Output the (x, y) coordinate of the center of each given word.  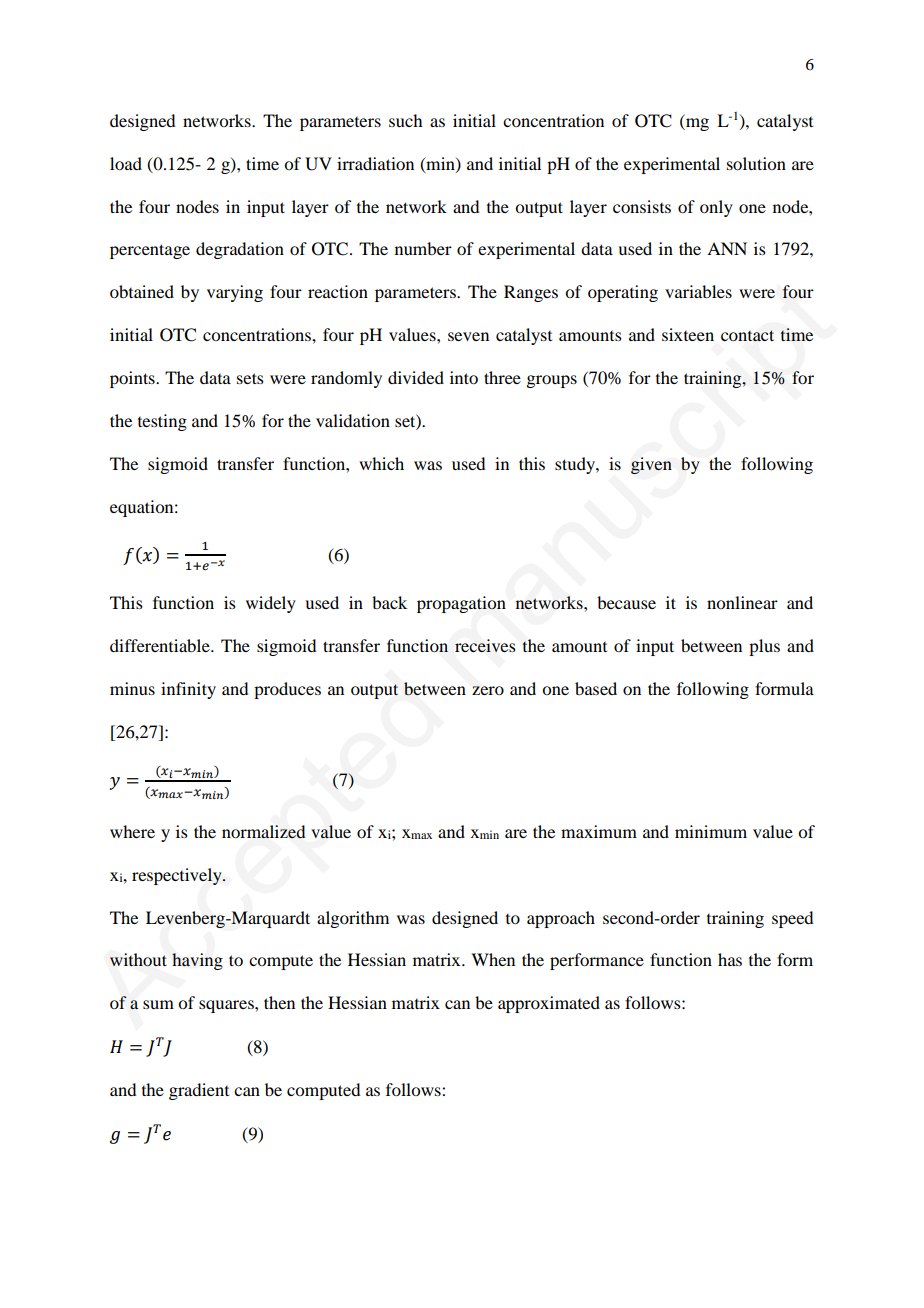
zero (488, 690)
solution (756, 163)
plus (764, 647)
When (493, 959)
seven (468, 336)
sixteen (688, 334)
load (126, 163)
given (651, 465)
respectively (178, 876)
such (405, 120)
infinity (188, 690)
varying (235, 293)
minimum (711, 831)
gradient (199, 1091)
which (381, 463)
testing (162, 422)
